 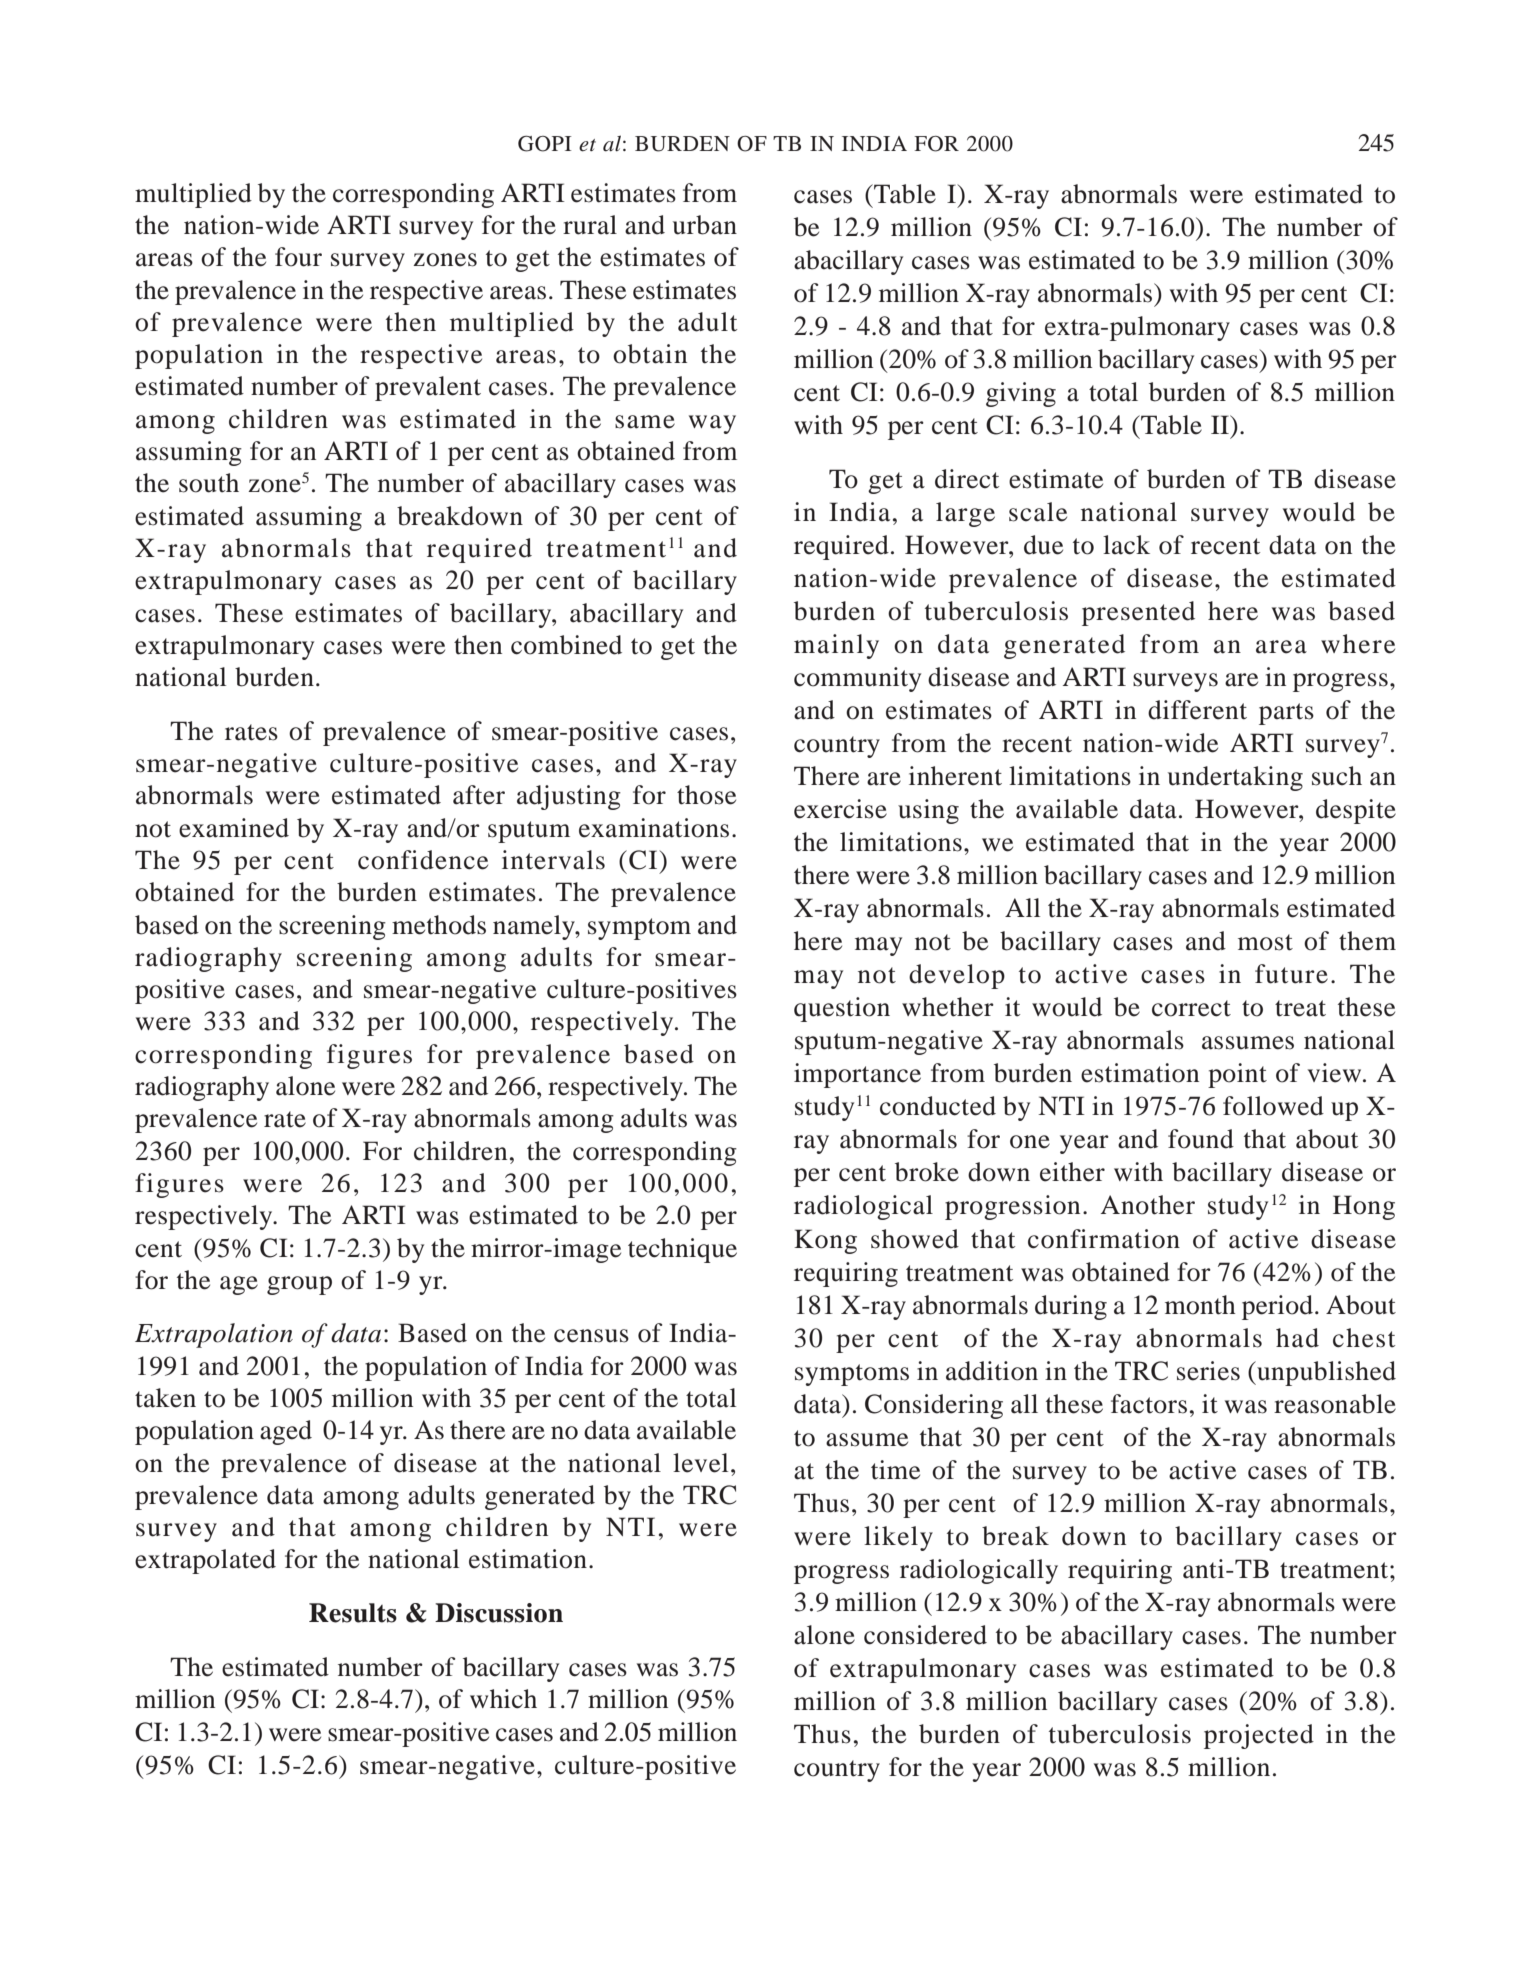 What do you see at coordinates (836, 646) in the image?
I see `mainly` at bounding box center [836, 646].
